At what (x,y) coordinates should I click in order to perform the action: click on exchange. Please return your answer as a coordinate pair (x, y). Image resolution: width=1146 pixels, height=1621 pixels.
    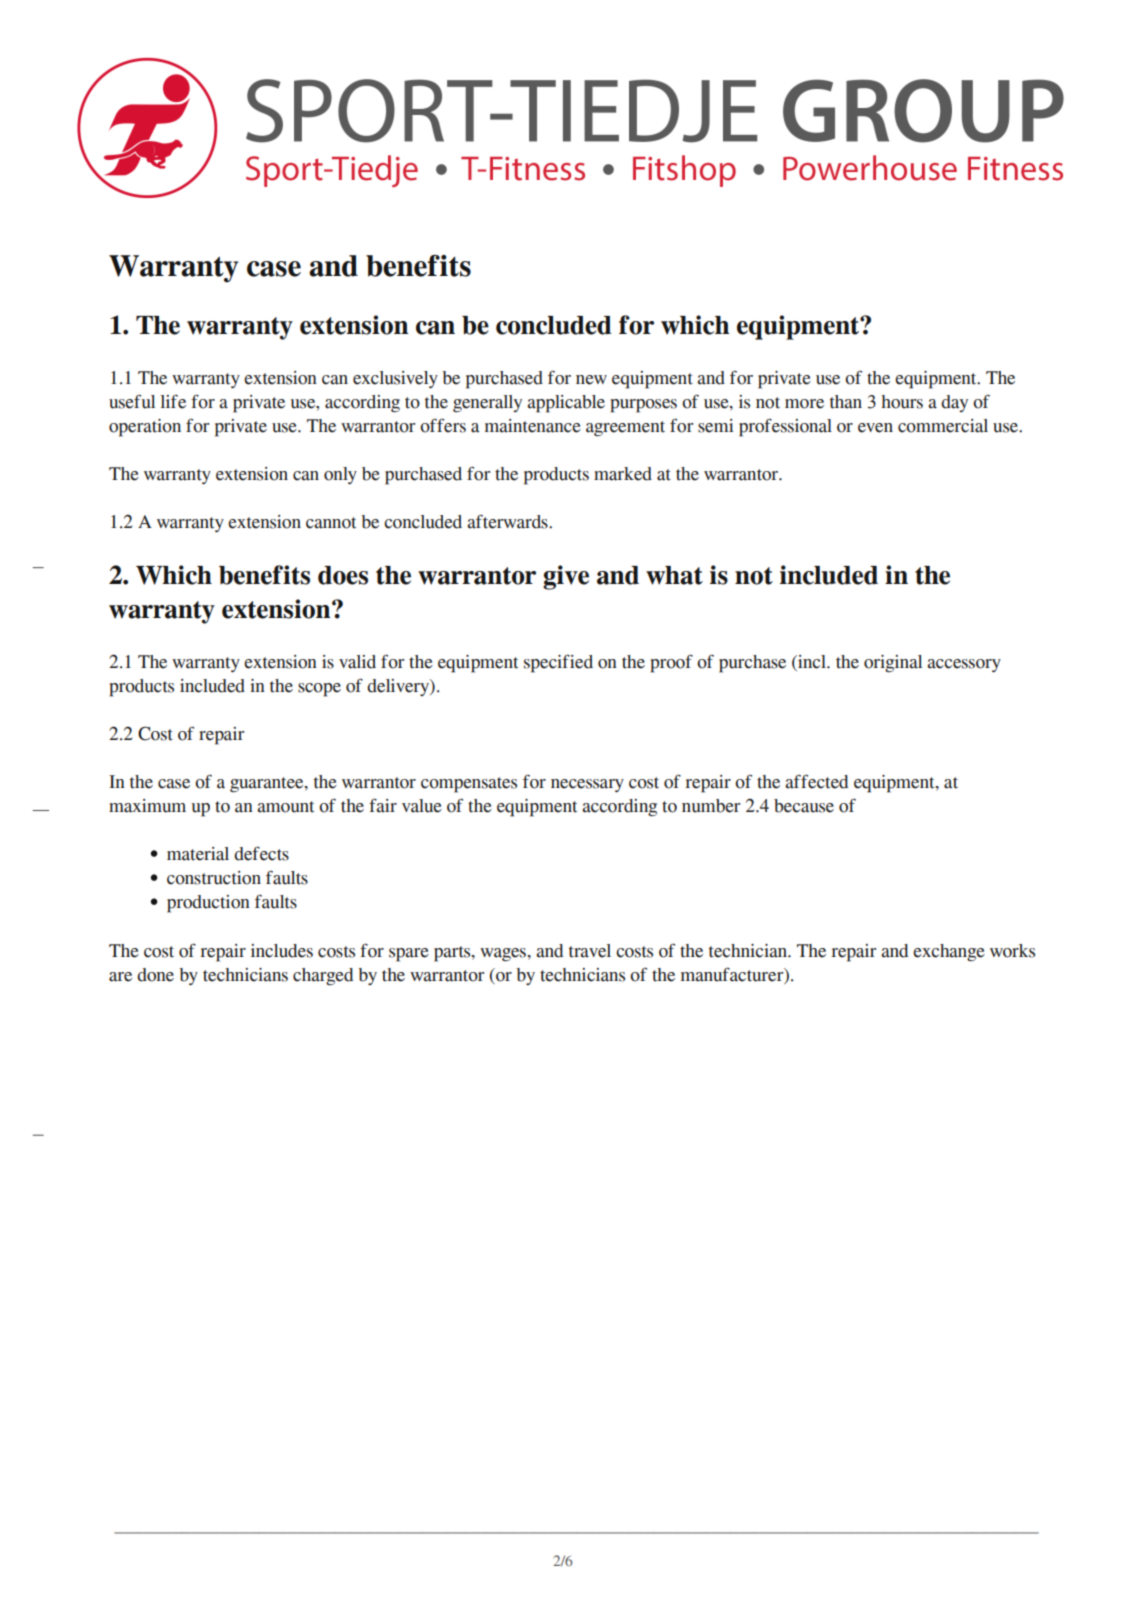
    Looking at the image, I should click on (949, 953).
